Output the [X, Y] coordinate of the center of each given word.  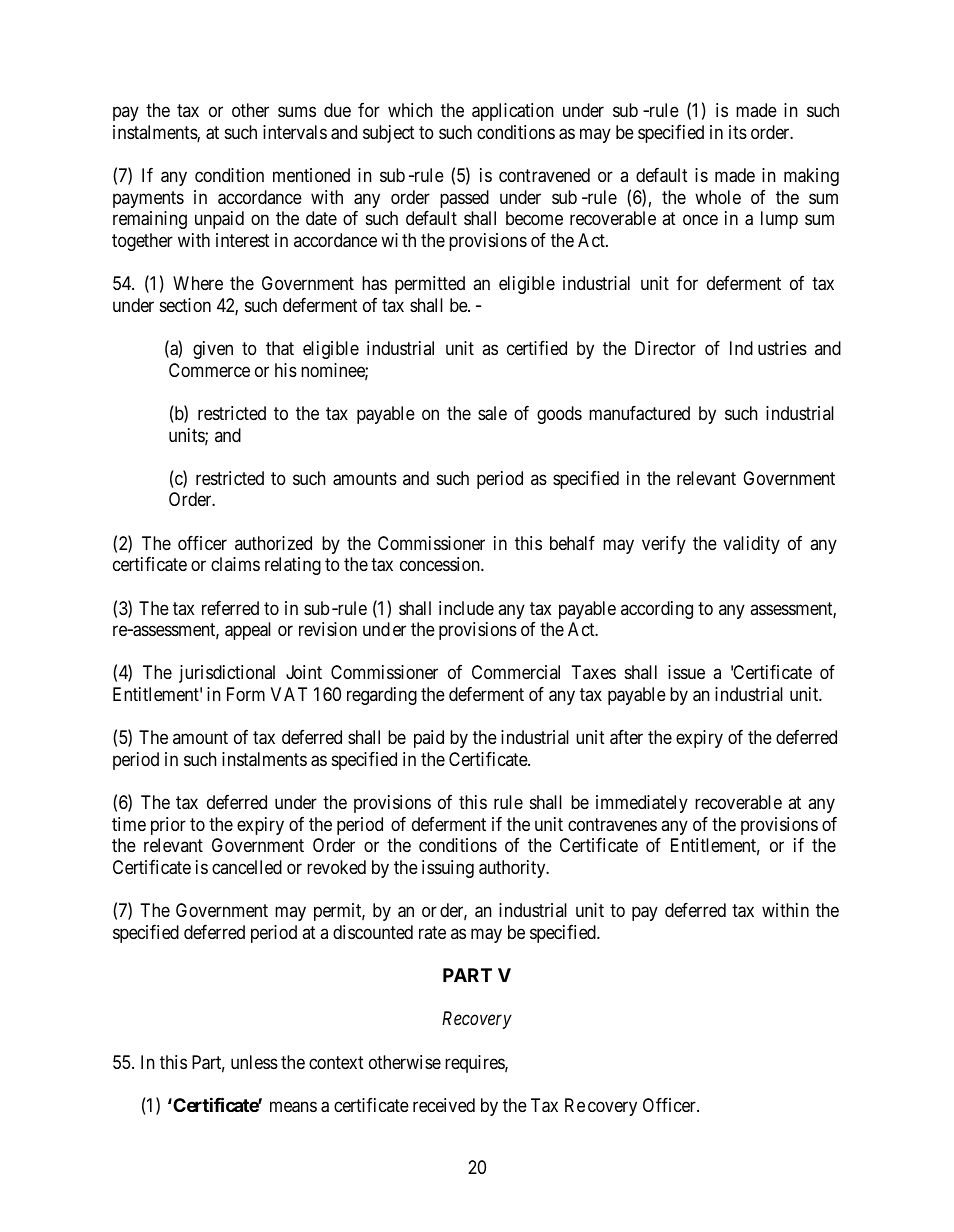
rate [432, 932]
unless [254, 1062]
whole [718, 197]
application [513, 112]
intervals [295, 132]
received [444, 1105]
